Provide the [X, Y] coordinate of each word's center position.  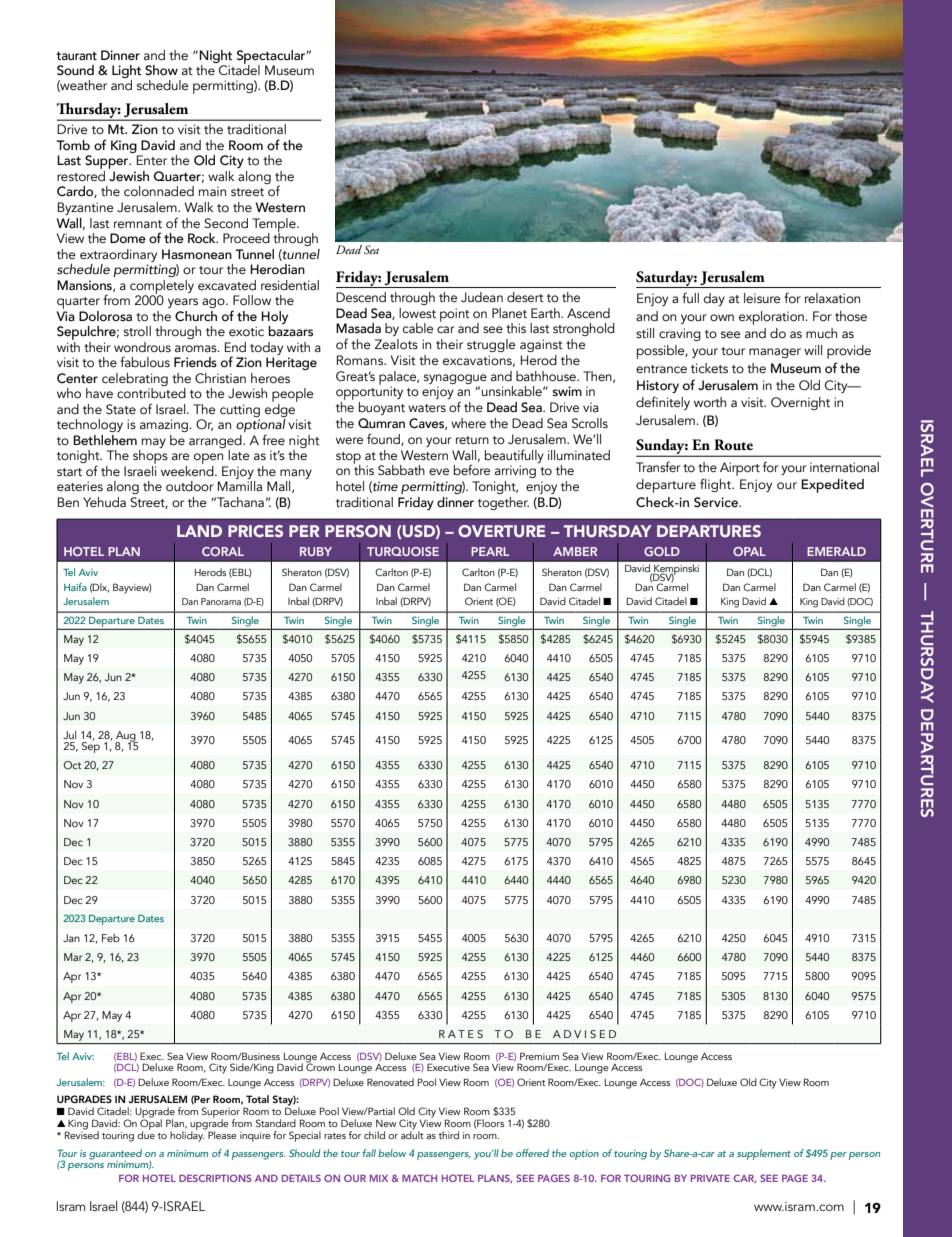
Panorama [221, 601]
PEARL [490, 551]
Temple [275, 226]
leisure [762, 298]
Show [161, 70]
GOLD [662, 551]
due [146, 1134]
